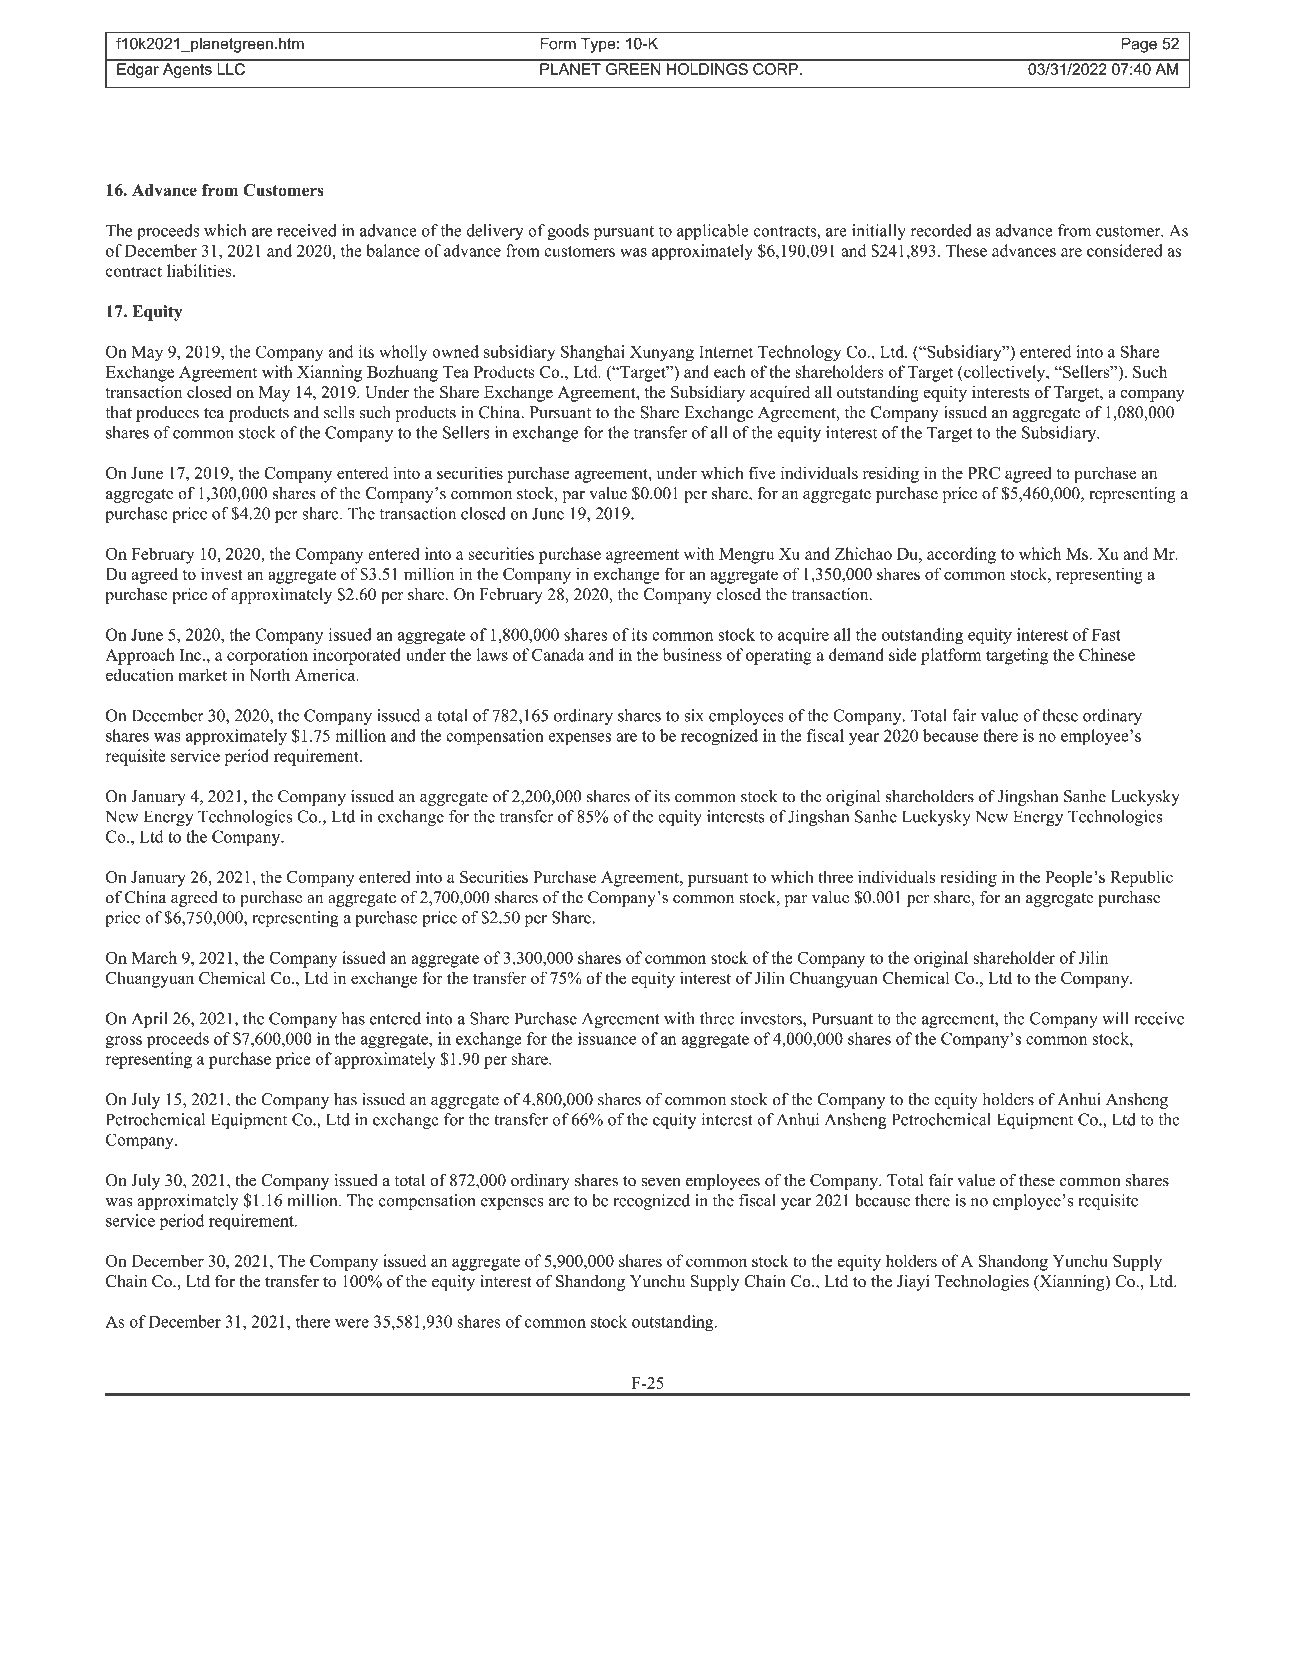 The width and height of the image is (1296, 1677). I want to click on Page, so click(1139, 45).
